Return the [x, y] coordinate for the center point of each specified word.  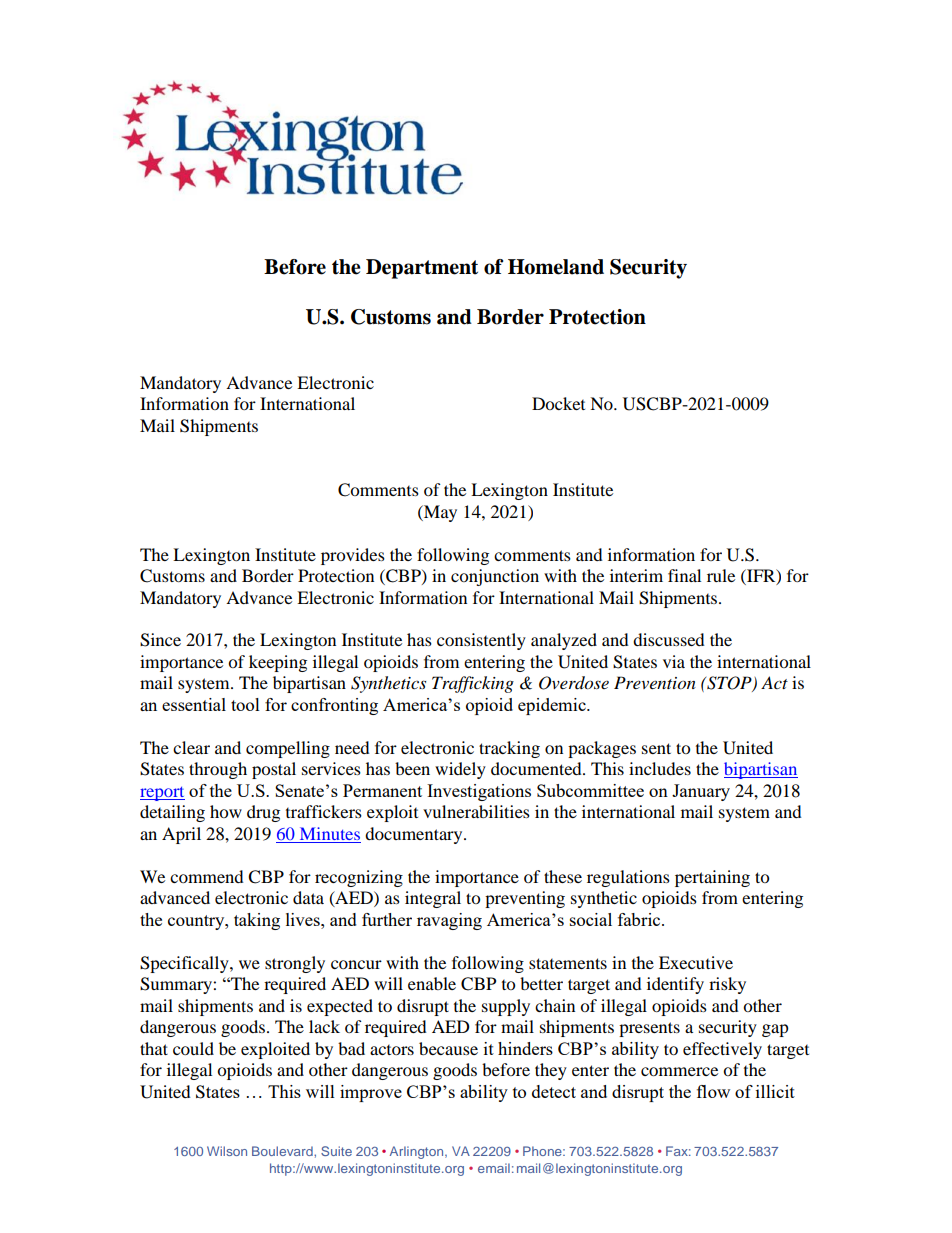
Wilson [227, 1151]
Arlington [418, 1152]
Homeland [556, 267]
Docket [558, 403]
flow [713, 1091]
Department [422, 269]
